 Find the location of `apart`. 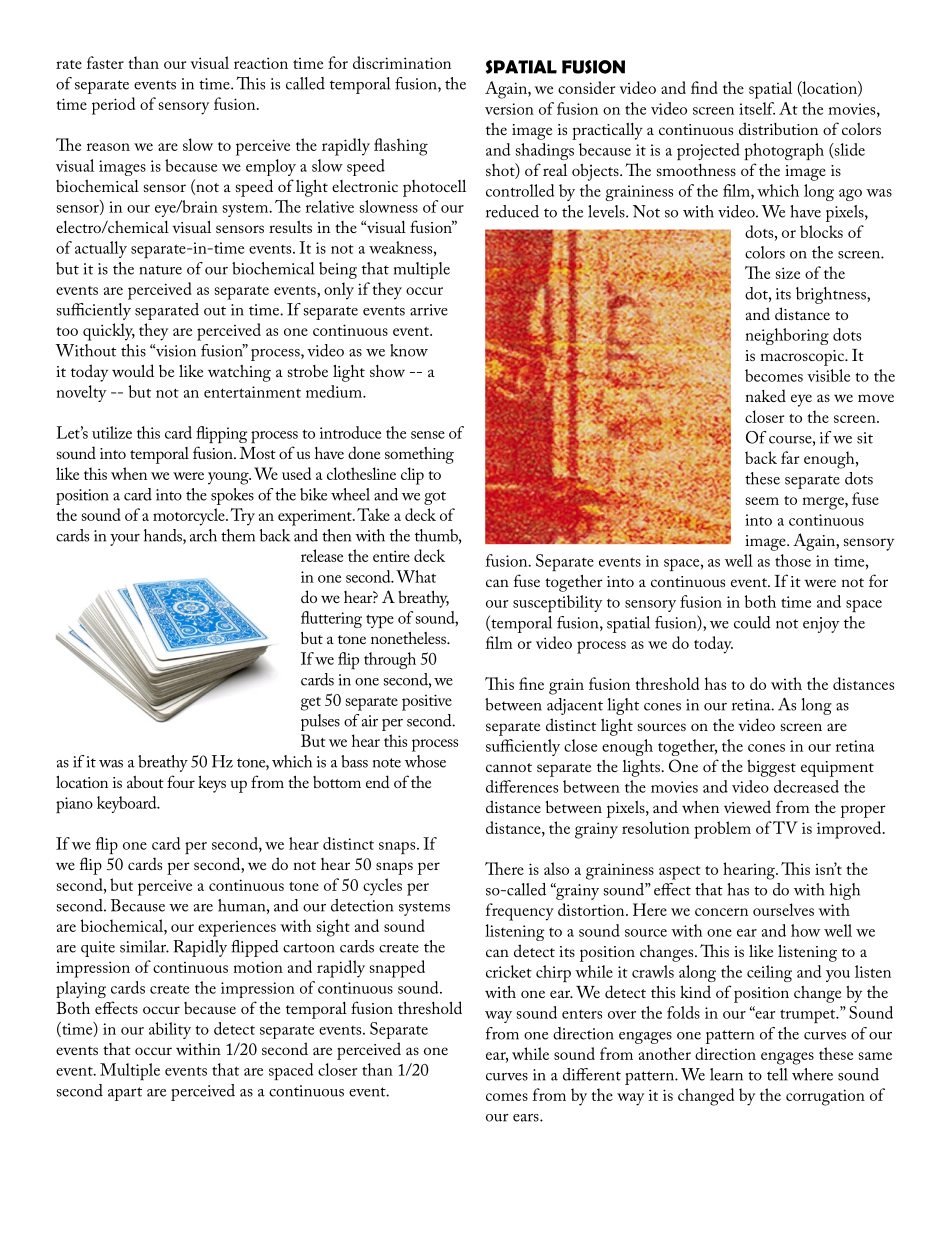

apart is located at coordinates (125, 1094).
